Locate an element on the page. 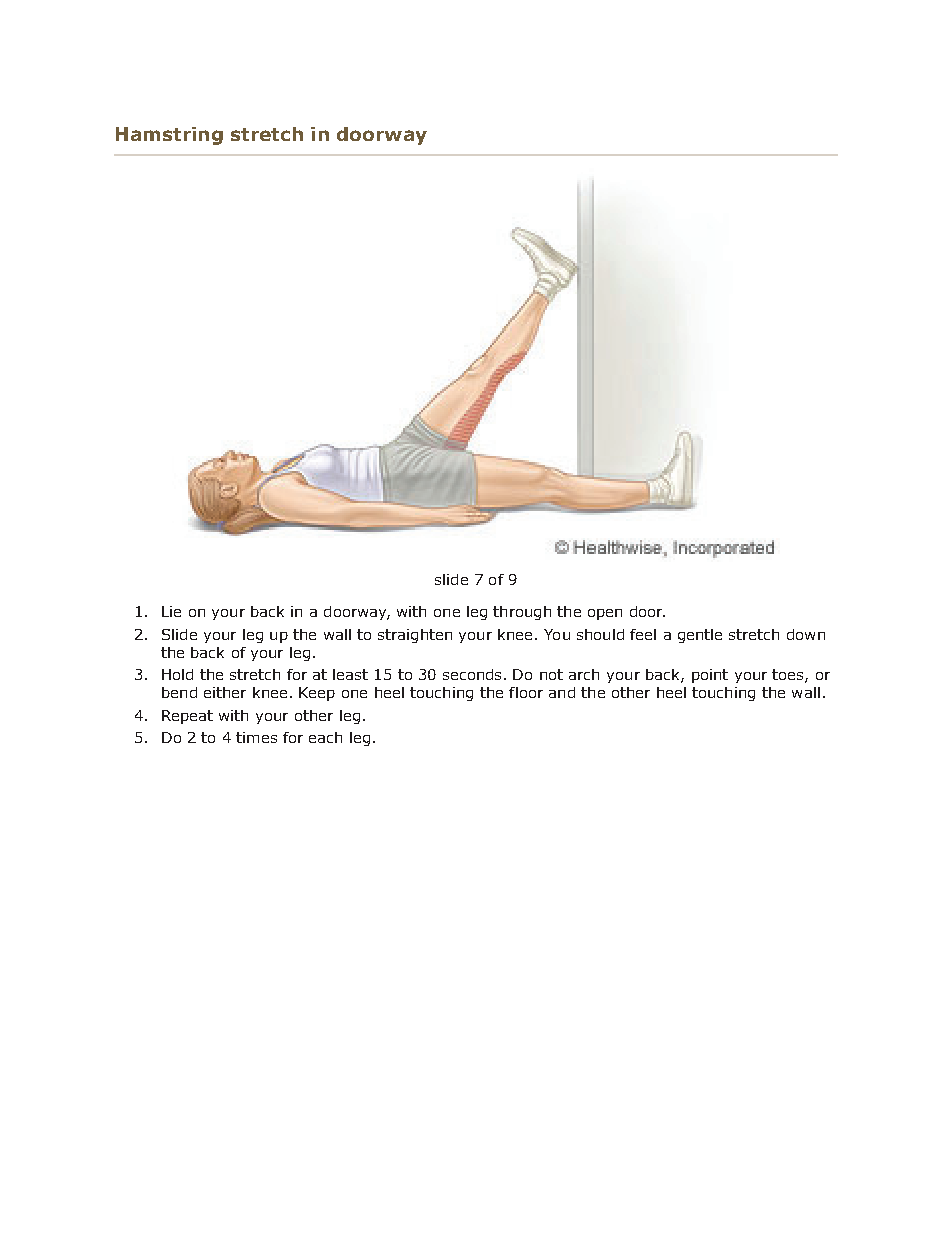 Image resolution: width=952 pixels, height=1233 pixels. Hamstring is located at coordinates (169, 136).
